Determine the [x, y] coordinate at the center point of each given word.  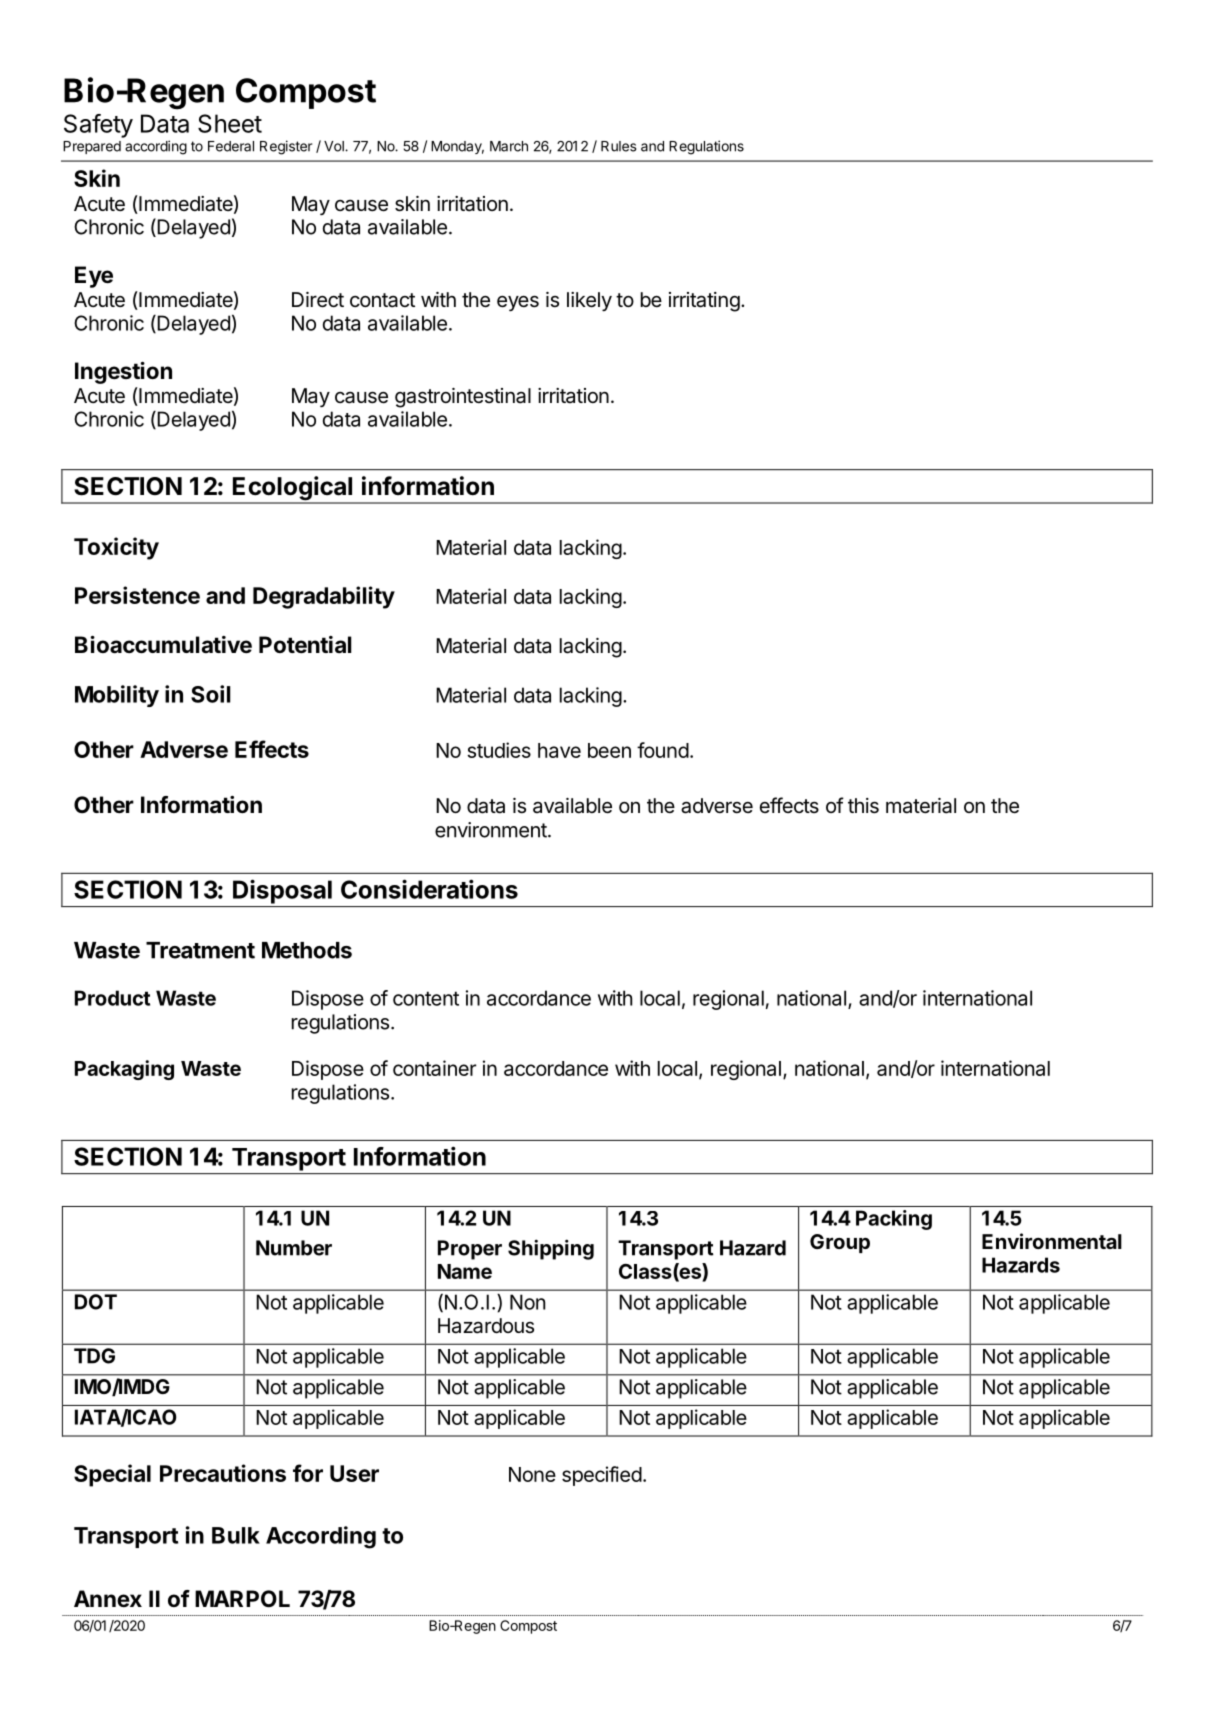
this [863, 806]
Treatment [200, 950]
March [509, 146]
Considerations [429, 889]
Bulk [236, 1535]
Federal [231, 146]
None [532, 1474]
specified [602, 1476]
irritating [704, 302]
